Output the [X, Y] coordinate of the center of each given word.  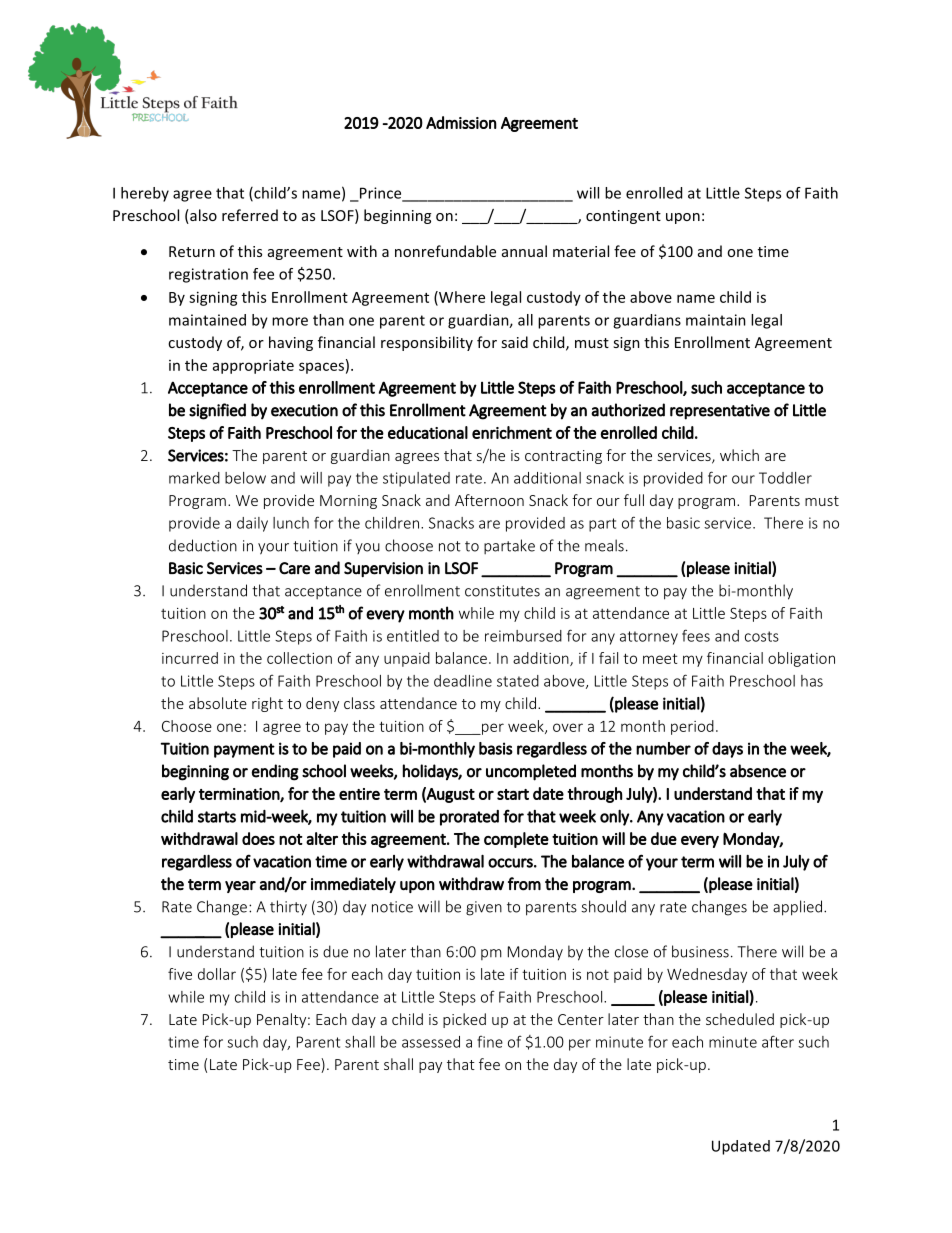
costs [762, 636]
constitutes [502, 591]
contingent [623, 217]
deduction [203, 545]
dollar [217, 974]
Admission [461, 122]
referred [250, 215]
